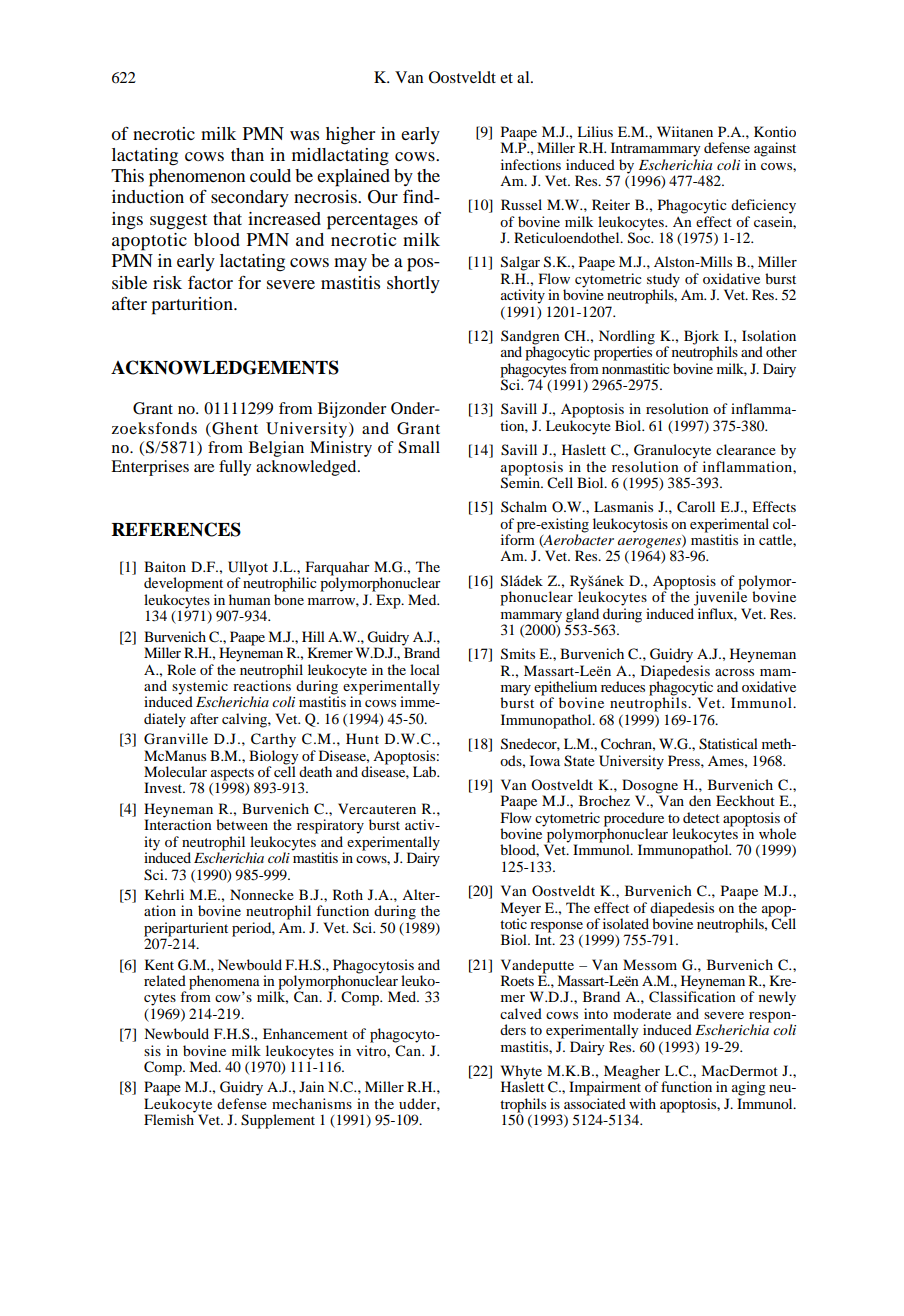 Image resolution: width=904 pixels, height=1316 pixels. What do you see at coordinates (225, 367) in the page?
I see `ACKNOWLEDGEMENTS` at bounding box center [225, 367].
